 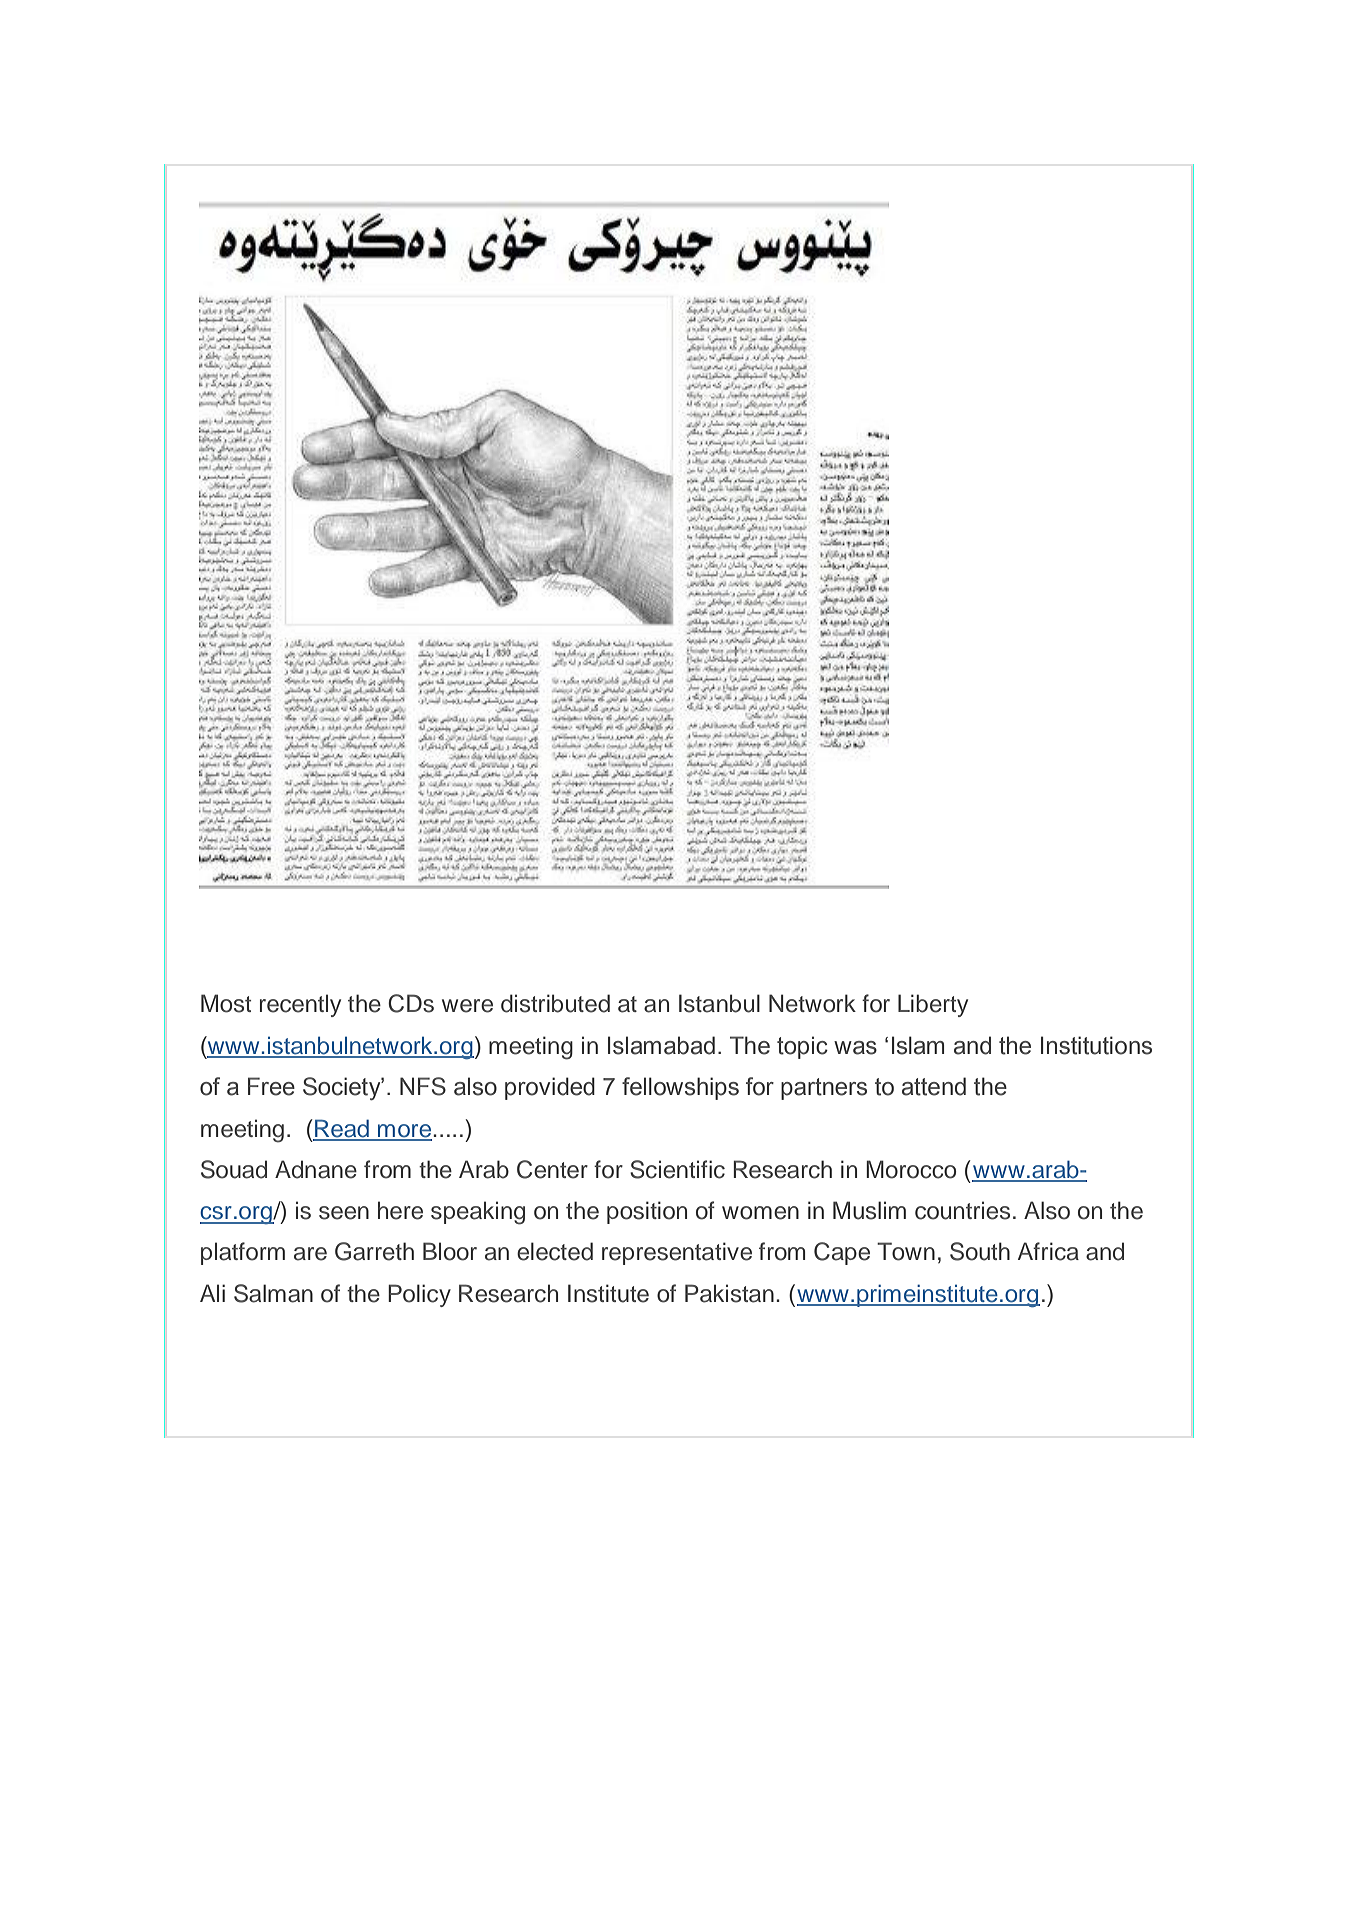 What do you see at coordinates (555, 1003) in the document?
I see `distributed` at bounding box center [555, 1003].
